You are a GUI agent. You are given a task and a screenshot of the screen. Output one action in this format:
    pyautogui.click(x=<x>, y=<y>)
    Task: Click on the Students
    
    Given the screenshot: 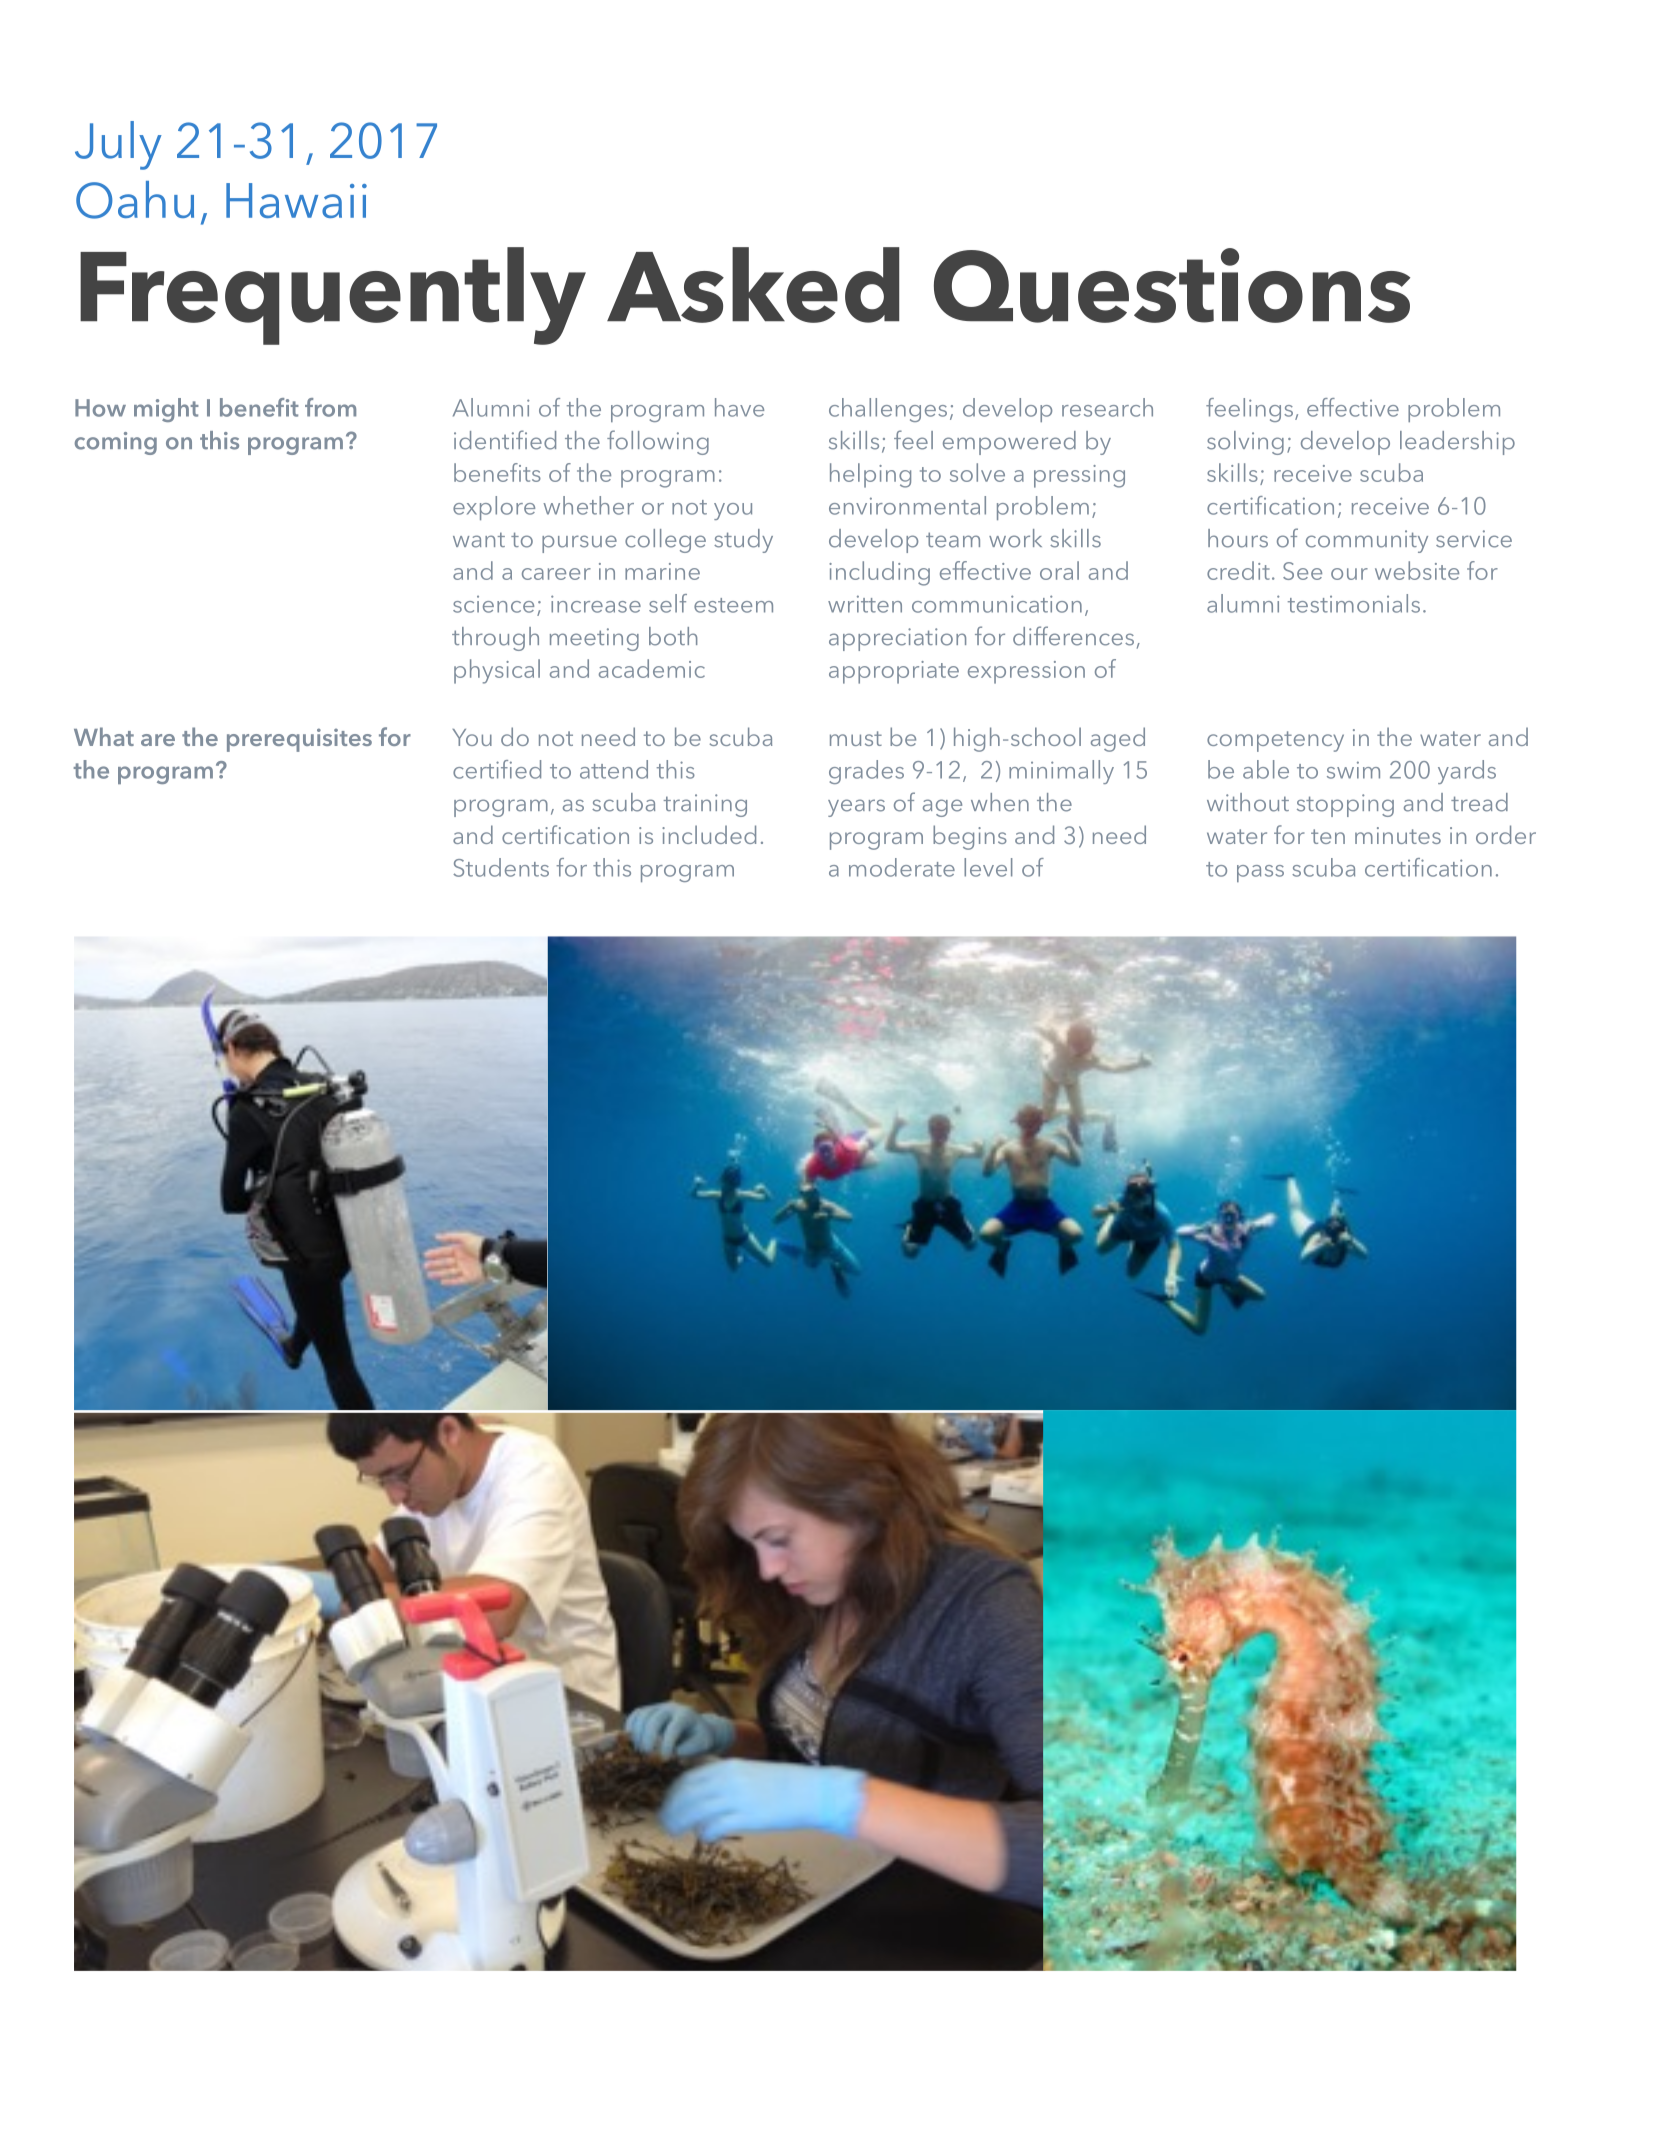 What is the action you would take?
    pyautogui.click(x=501, y=867)
